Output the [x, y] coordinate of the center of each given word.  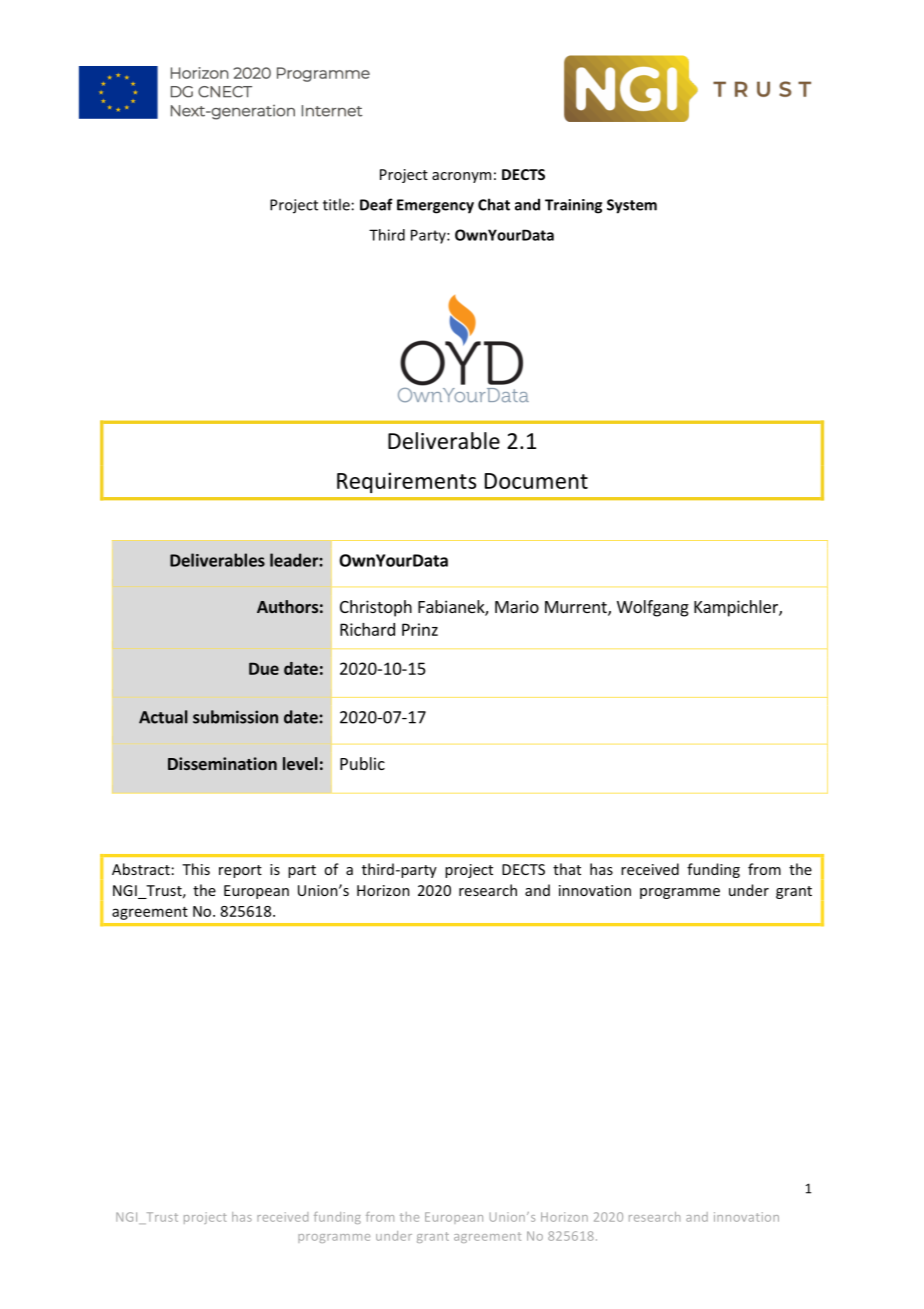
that [567, 869]
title [336, 204]
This [196, 869]
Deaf [376, 204]
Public [362, 763]
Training [573, 206]
